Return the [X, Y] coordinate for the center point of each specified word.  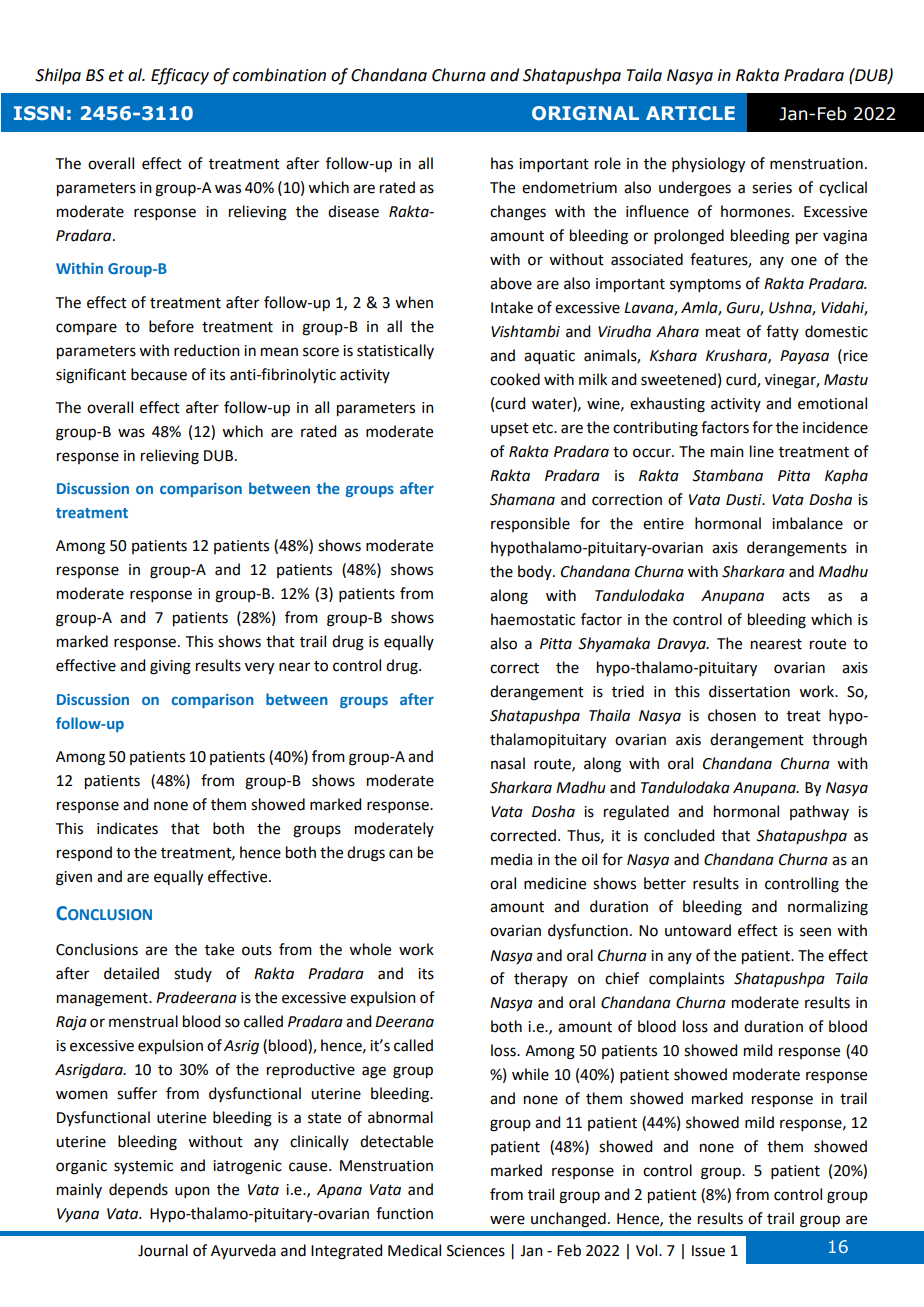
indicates [127, 828]
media [511, 859]
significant [91, 376]
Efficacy [180, 76]
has [502, 163]
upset [510, 430]
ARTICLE [690, 113]
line [762, 451]
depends [138, 1190]
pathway [819, 812]
